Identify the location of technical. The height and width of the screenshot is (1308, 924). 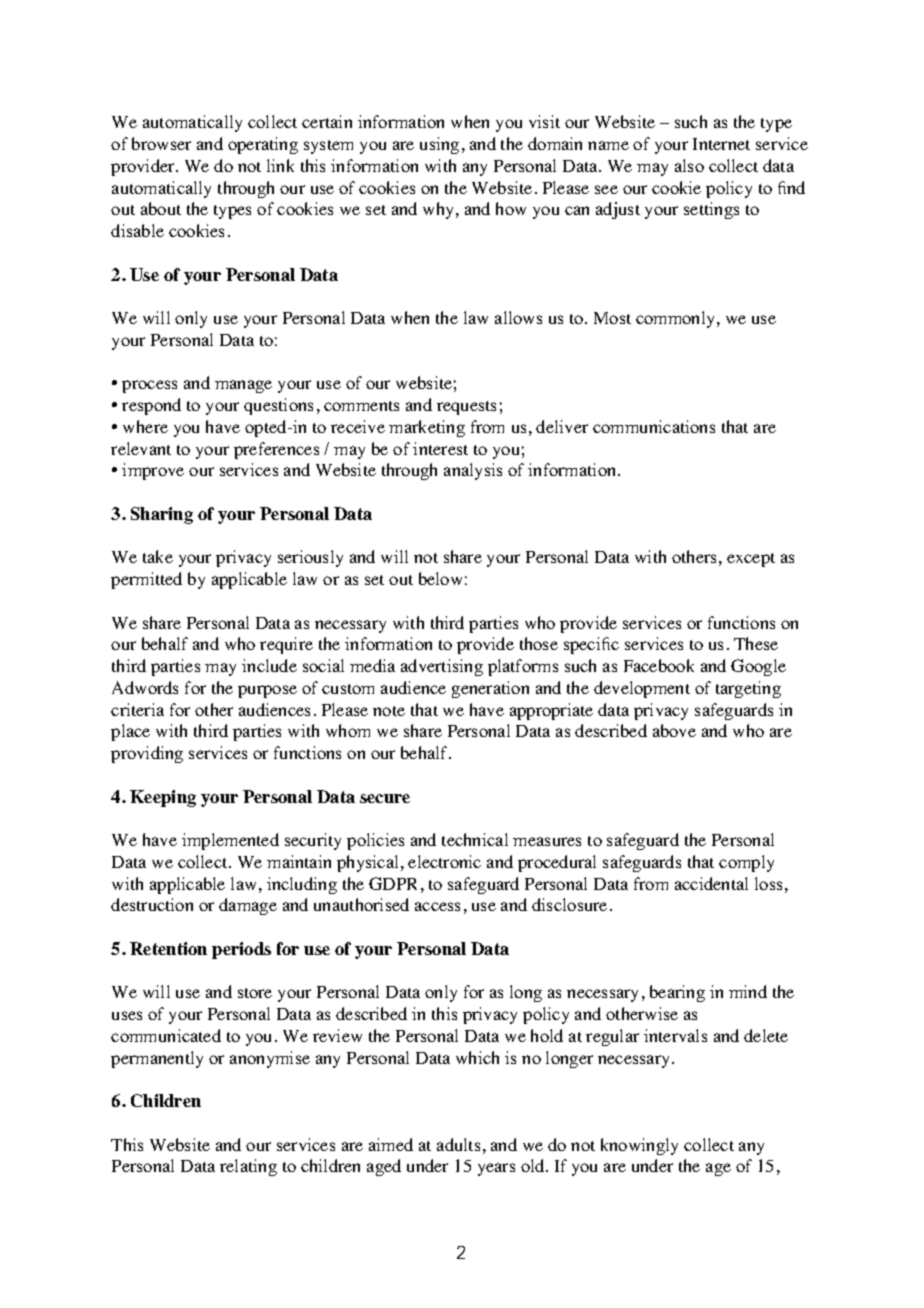
(475, 839).
